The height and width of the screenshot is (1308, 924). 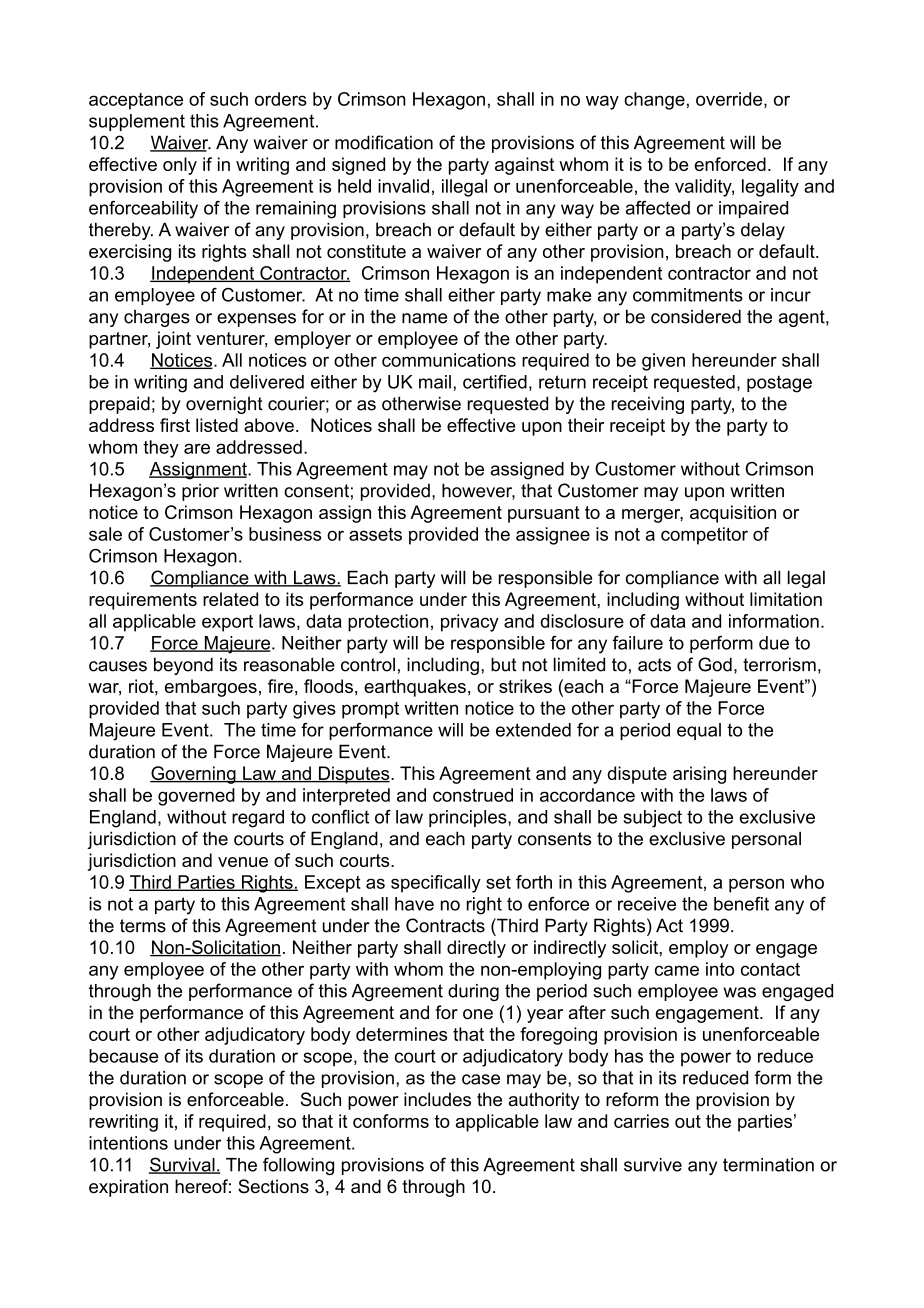 I want to click on arising, so click(x=699, y=775).
